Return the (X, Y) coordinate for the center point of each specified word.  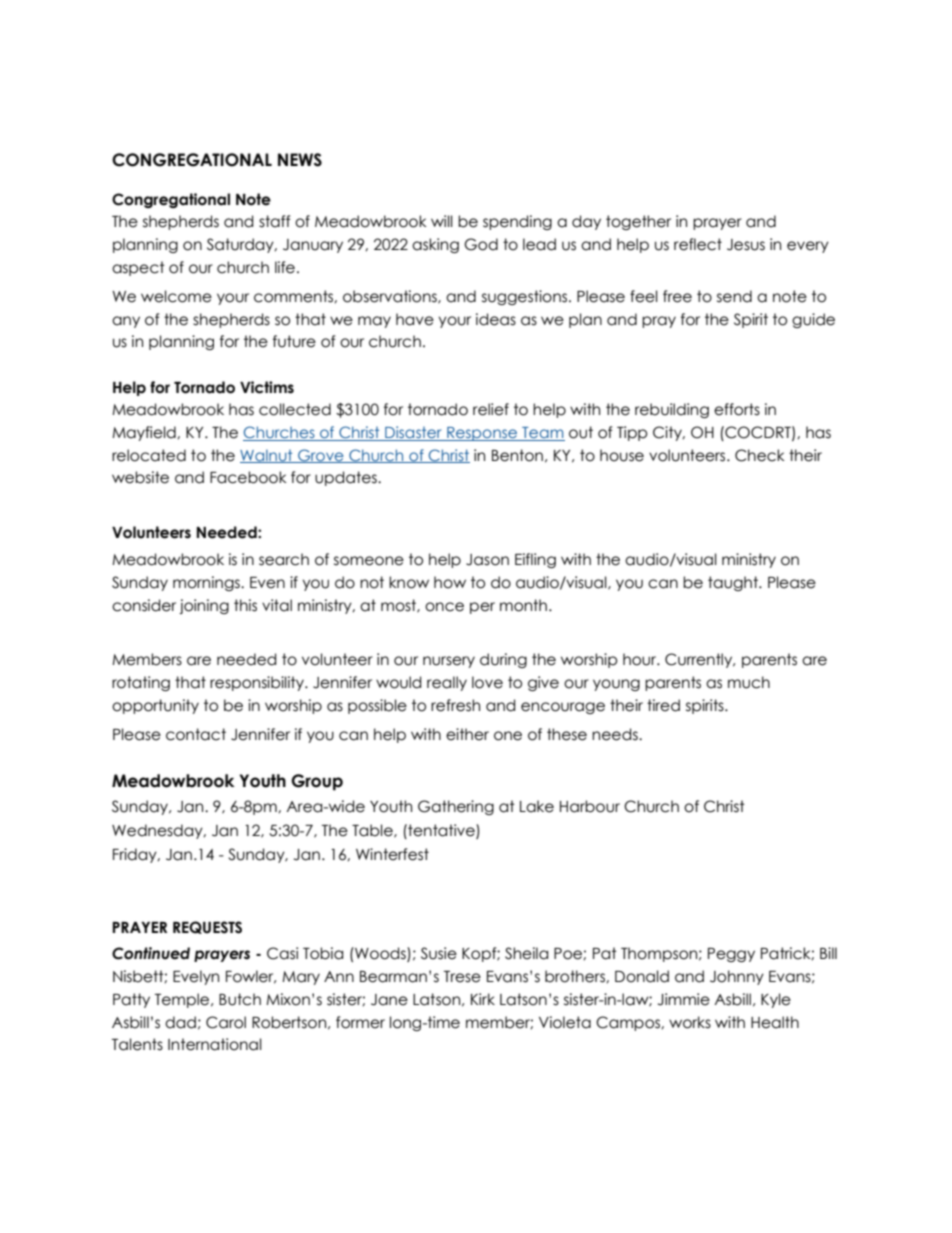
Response (482, 434)
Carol (226, 1022)
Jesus (746, 245)
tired (663, 705)
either (467, 734)
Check (760, 455)
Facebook (248, 477)
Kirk (483, 999)
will (442, 221)
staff (274, 221)
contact (196, 734)
